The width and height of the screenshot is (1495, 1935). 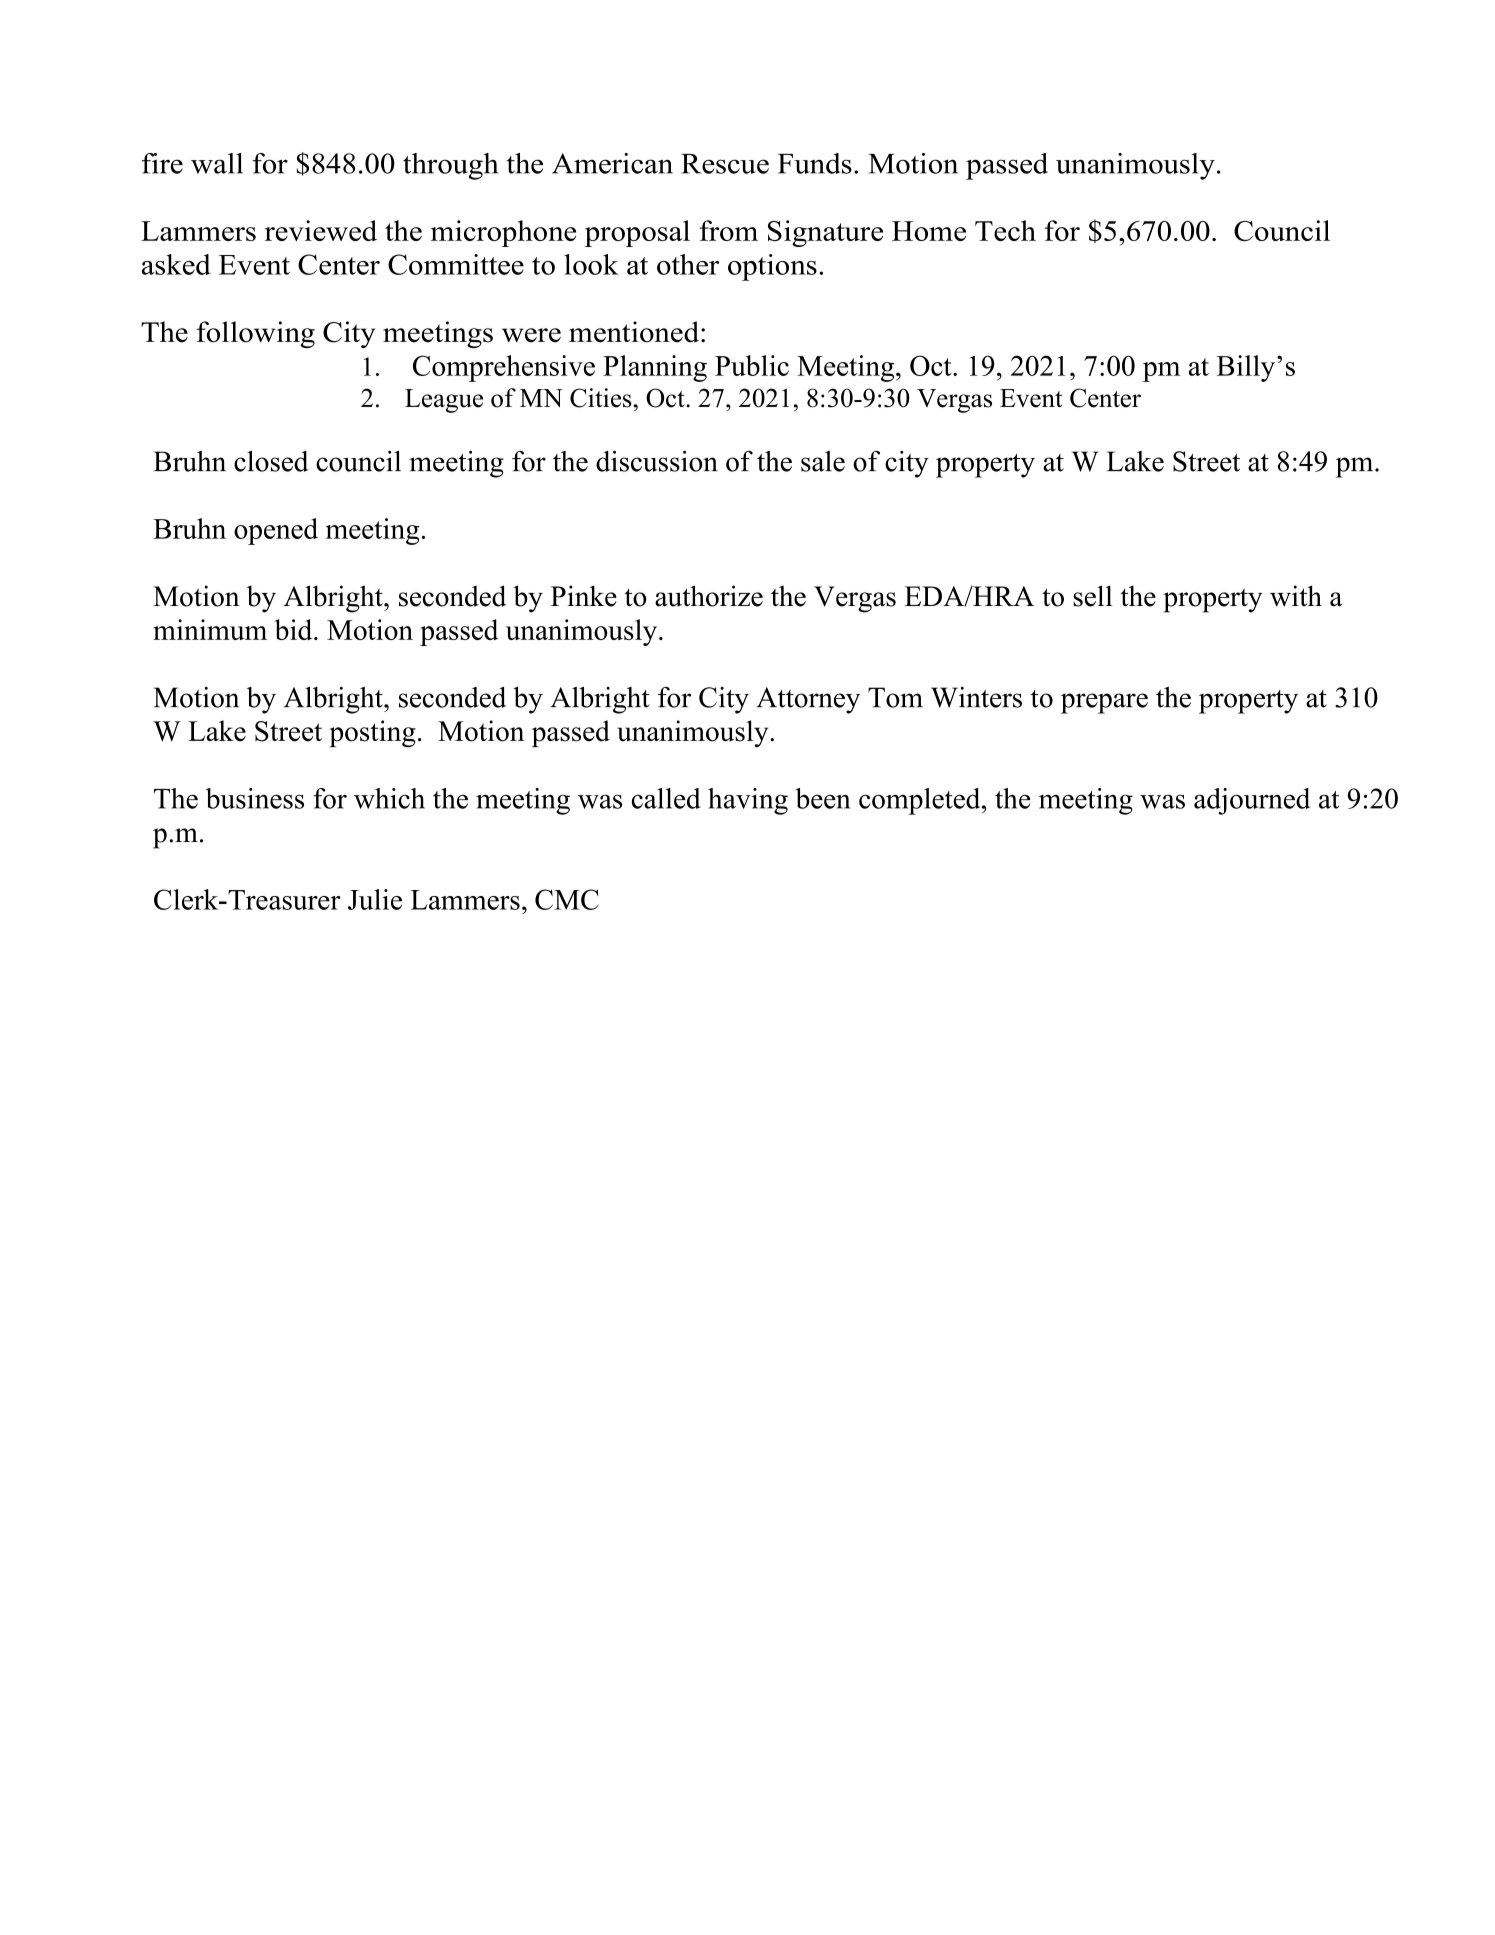 I want to click on Home, so click(x=929, y=231).
